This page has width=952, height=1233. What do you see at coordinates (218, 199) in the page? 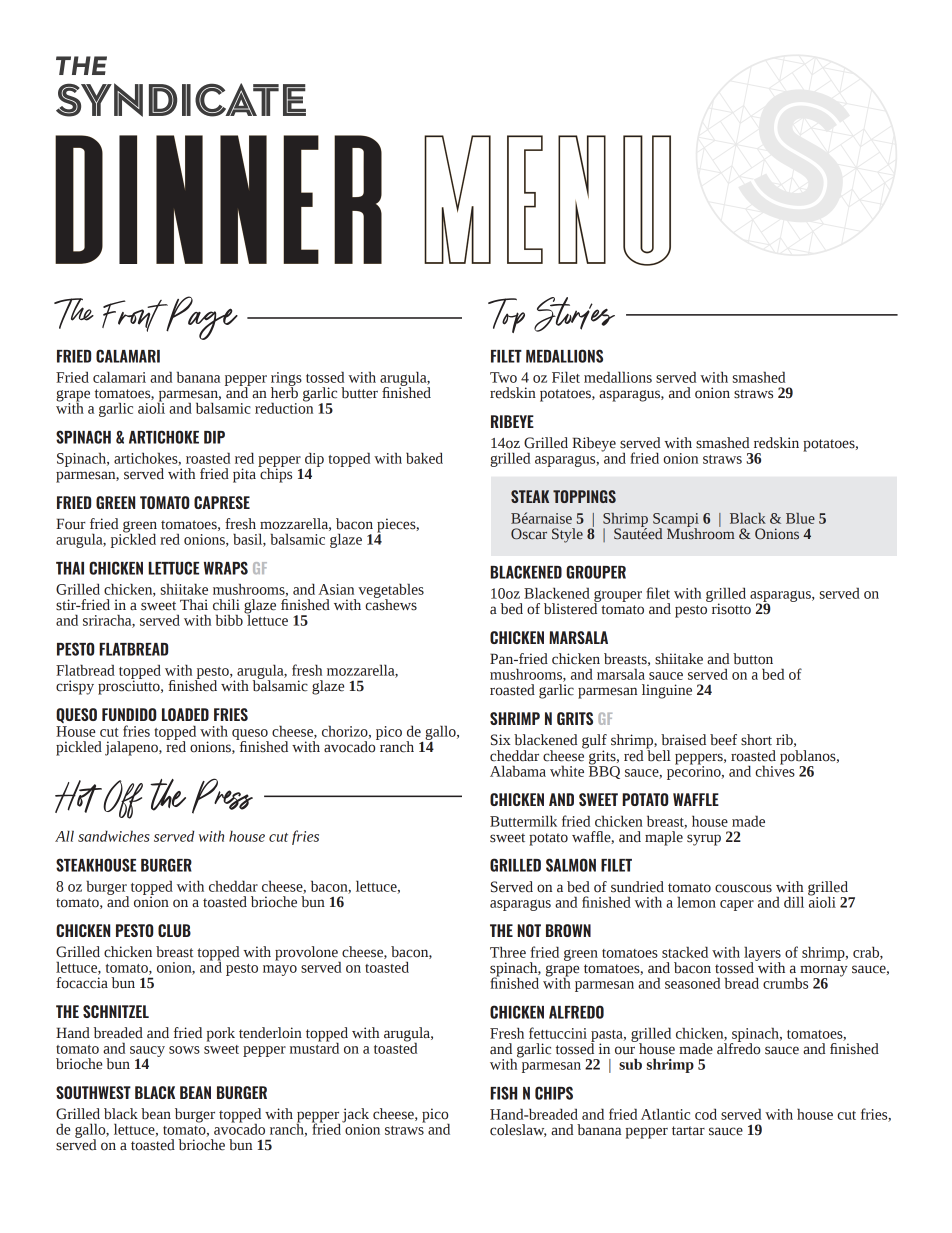
I see `dinner` at bounding box center [218, 199].
